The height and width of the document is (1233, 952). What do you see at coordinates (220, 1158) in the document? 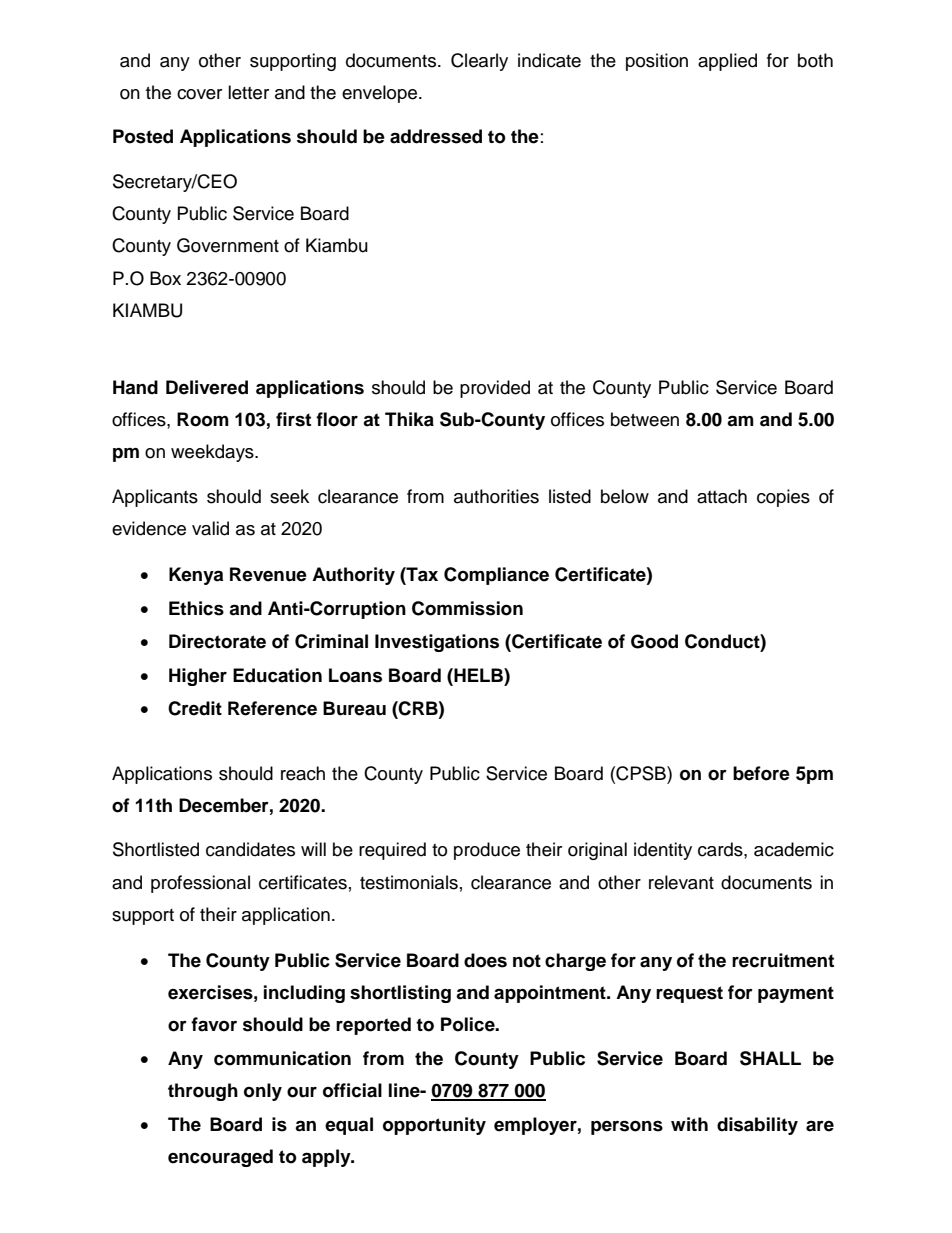
I see `encouraged` at bounding box center [220, 1158].
